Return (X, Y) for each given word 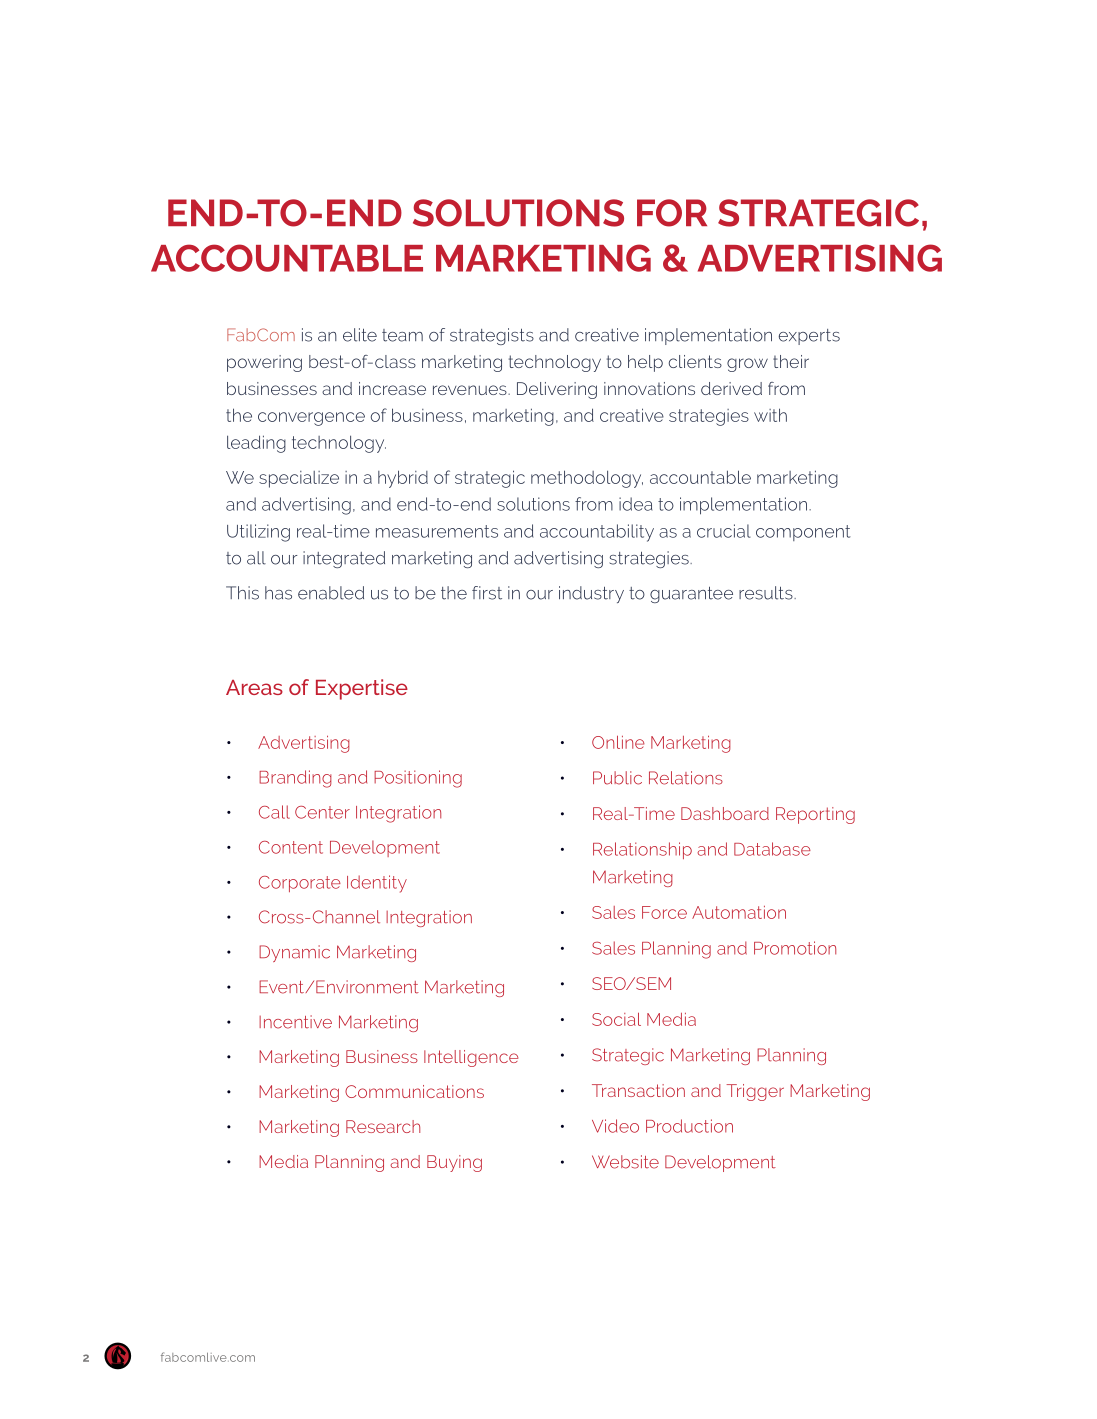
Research (383, 1126)
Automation (739, 912)
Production (689, 1126)
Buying (454, 1163)
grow (747, 365)
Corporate (300, 884)
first (487, 593)
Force (664, 912)
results (767, 593)
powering (264, 363)
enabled (331, 593)
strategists (492, 336)
